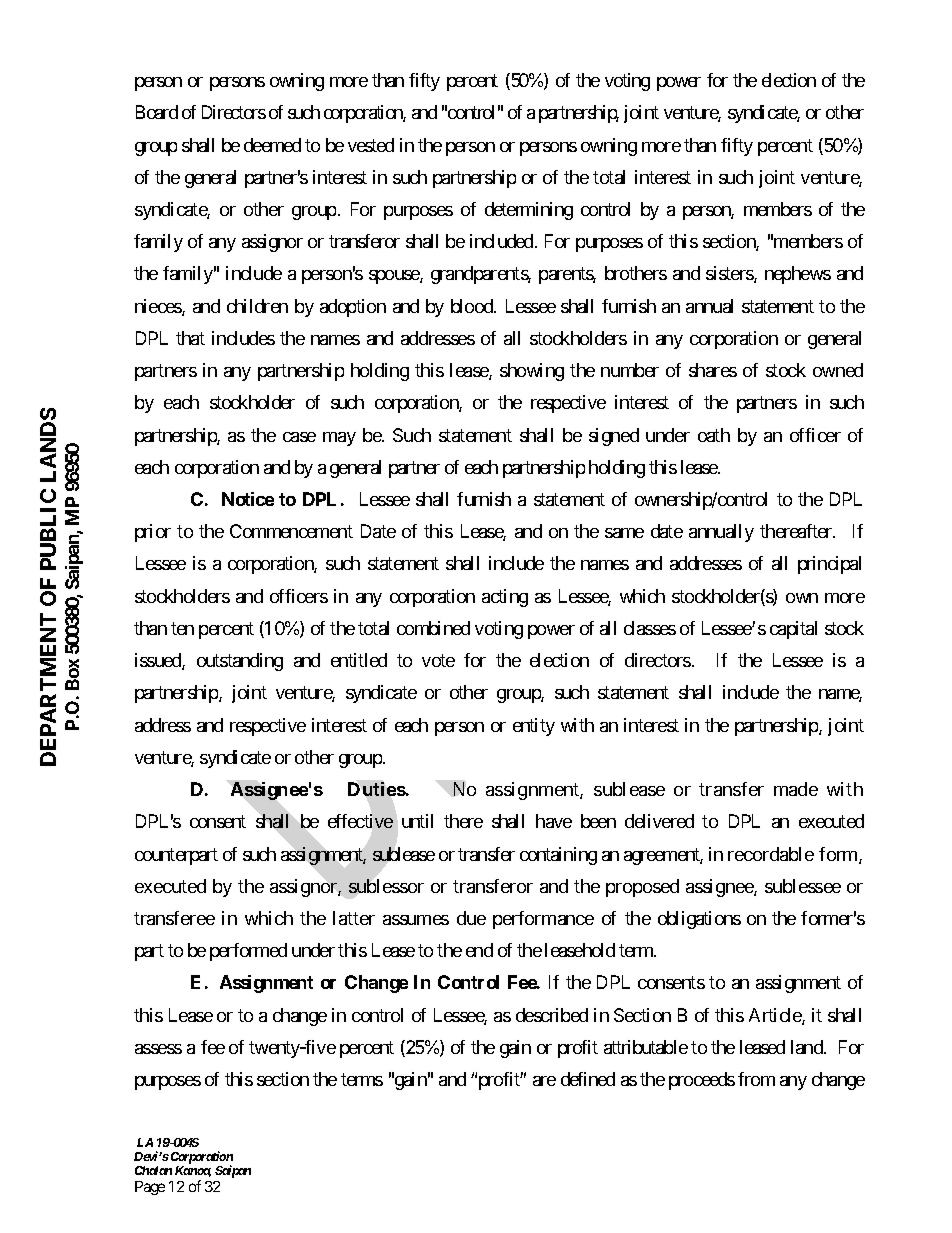  I want to click on Notice, so click(248, 499).
